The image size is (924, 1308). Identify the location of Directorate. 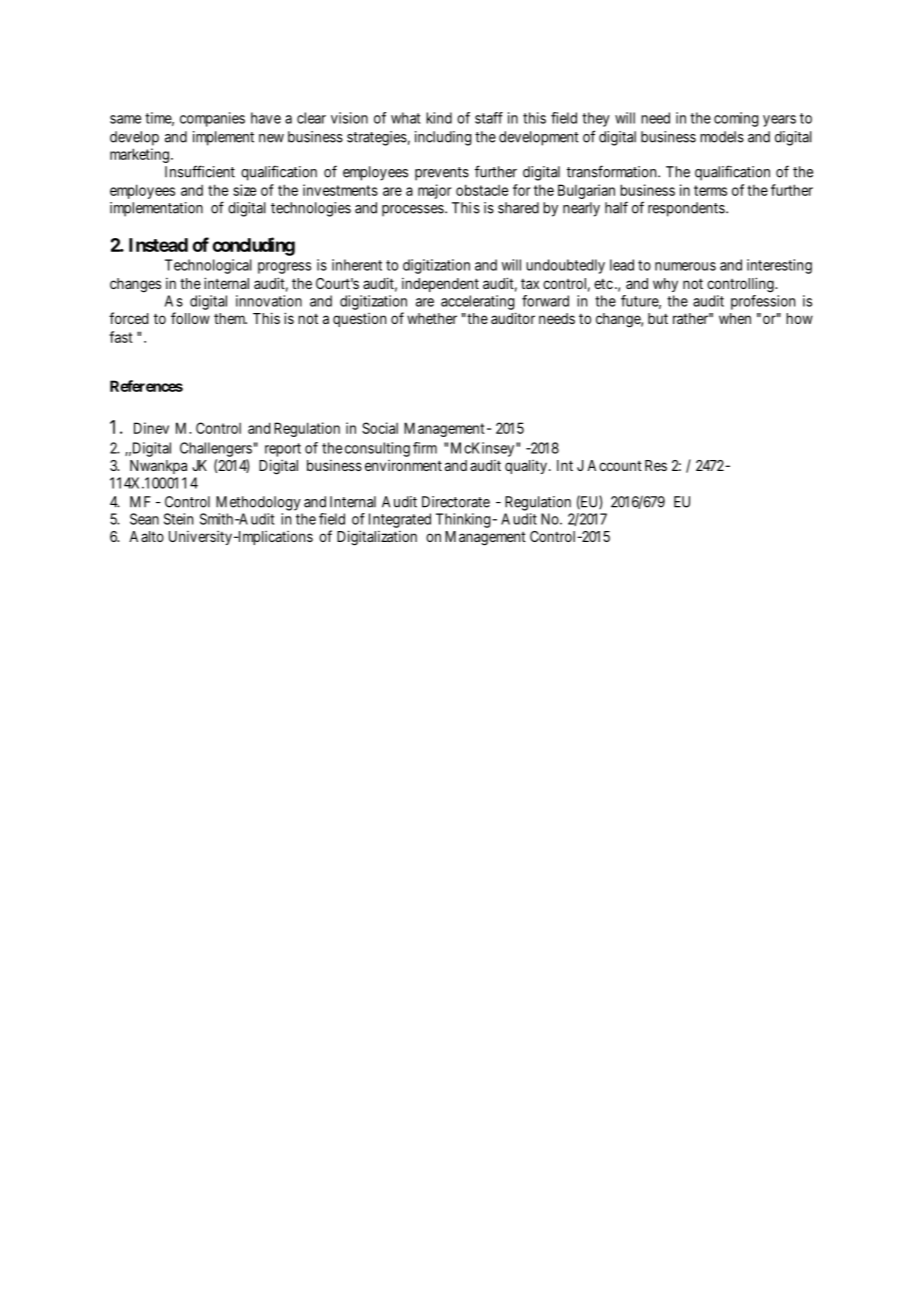
(456, 502).
